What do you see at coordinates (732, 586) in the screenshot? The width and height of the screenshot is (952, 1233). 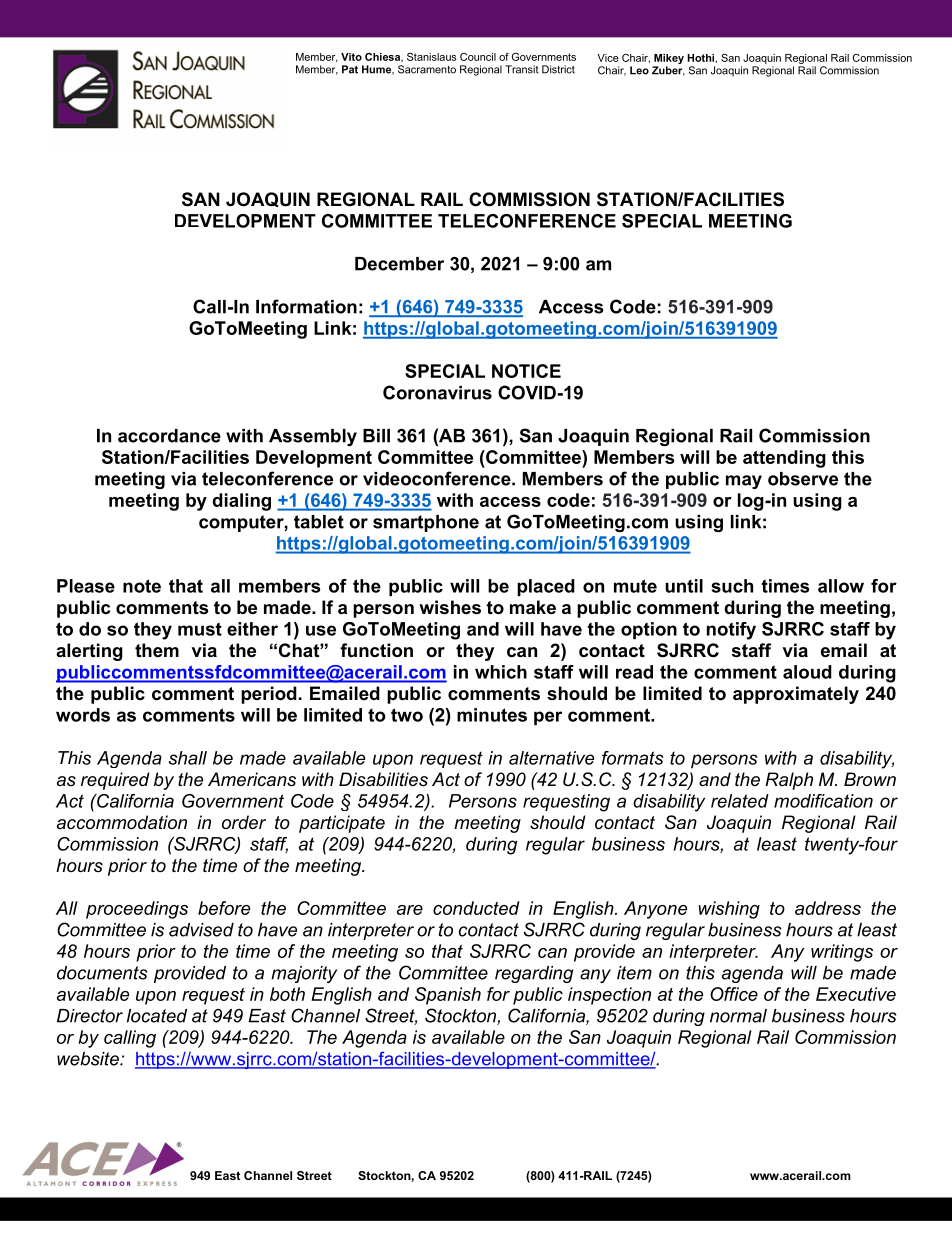 I see `such` at bounding box center [732, 586].
